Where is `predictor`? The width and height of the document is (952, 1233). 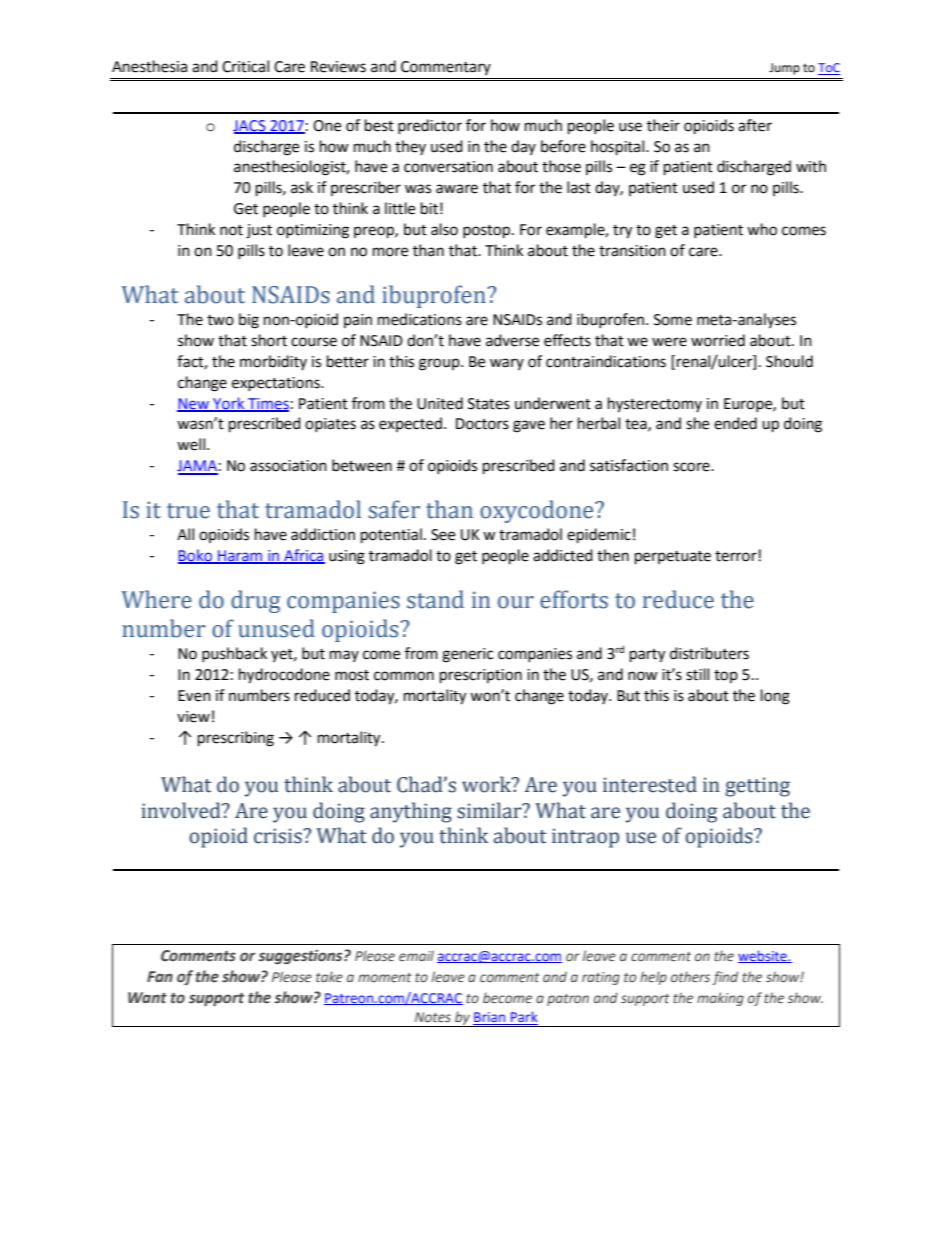 predictor is located at coordinates (430, 126).
